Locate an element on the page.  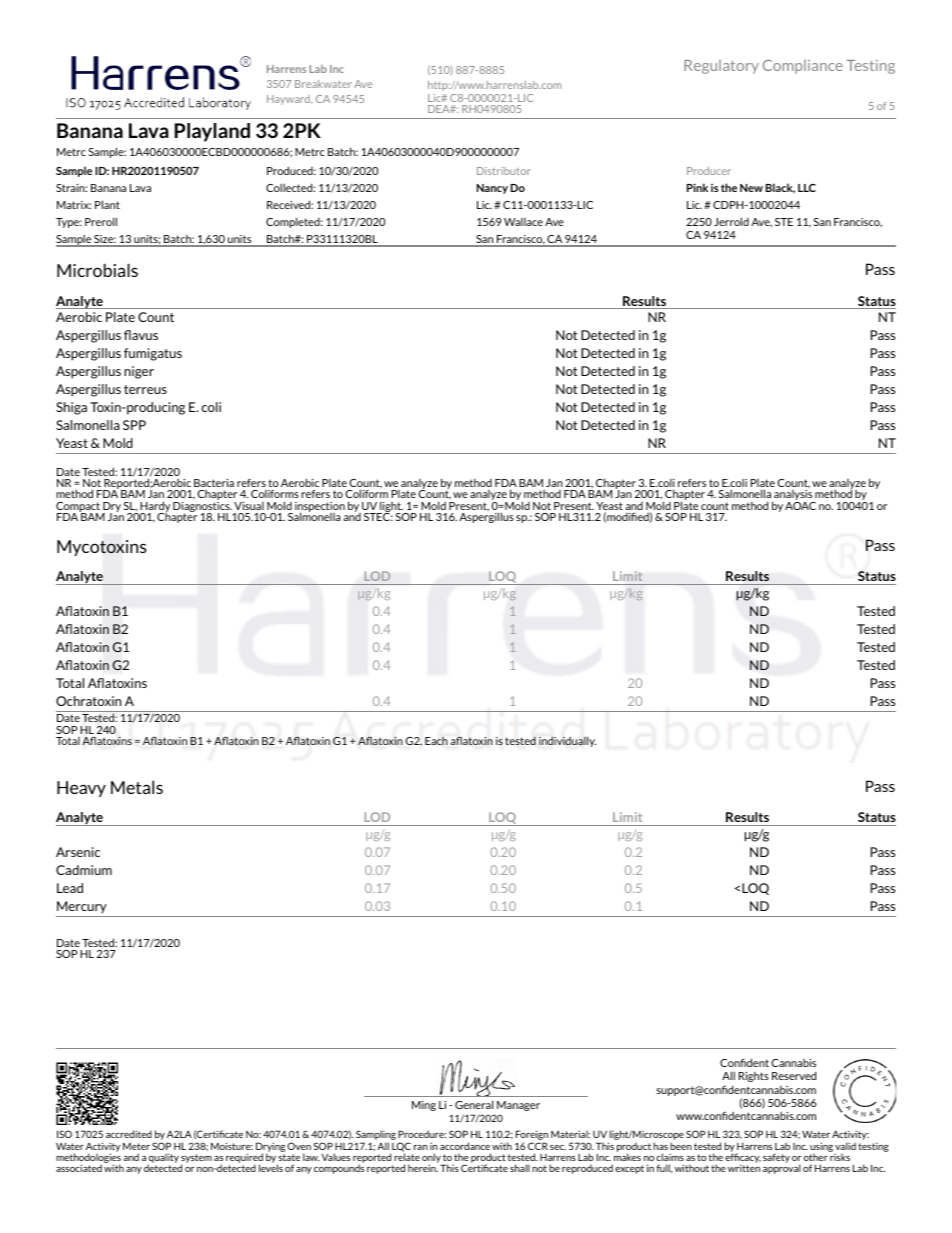
Metals is located at coordinates (137, 787).
